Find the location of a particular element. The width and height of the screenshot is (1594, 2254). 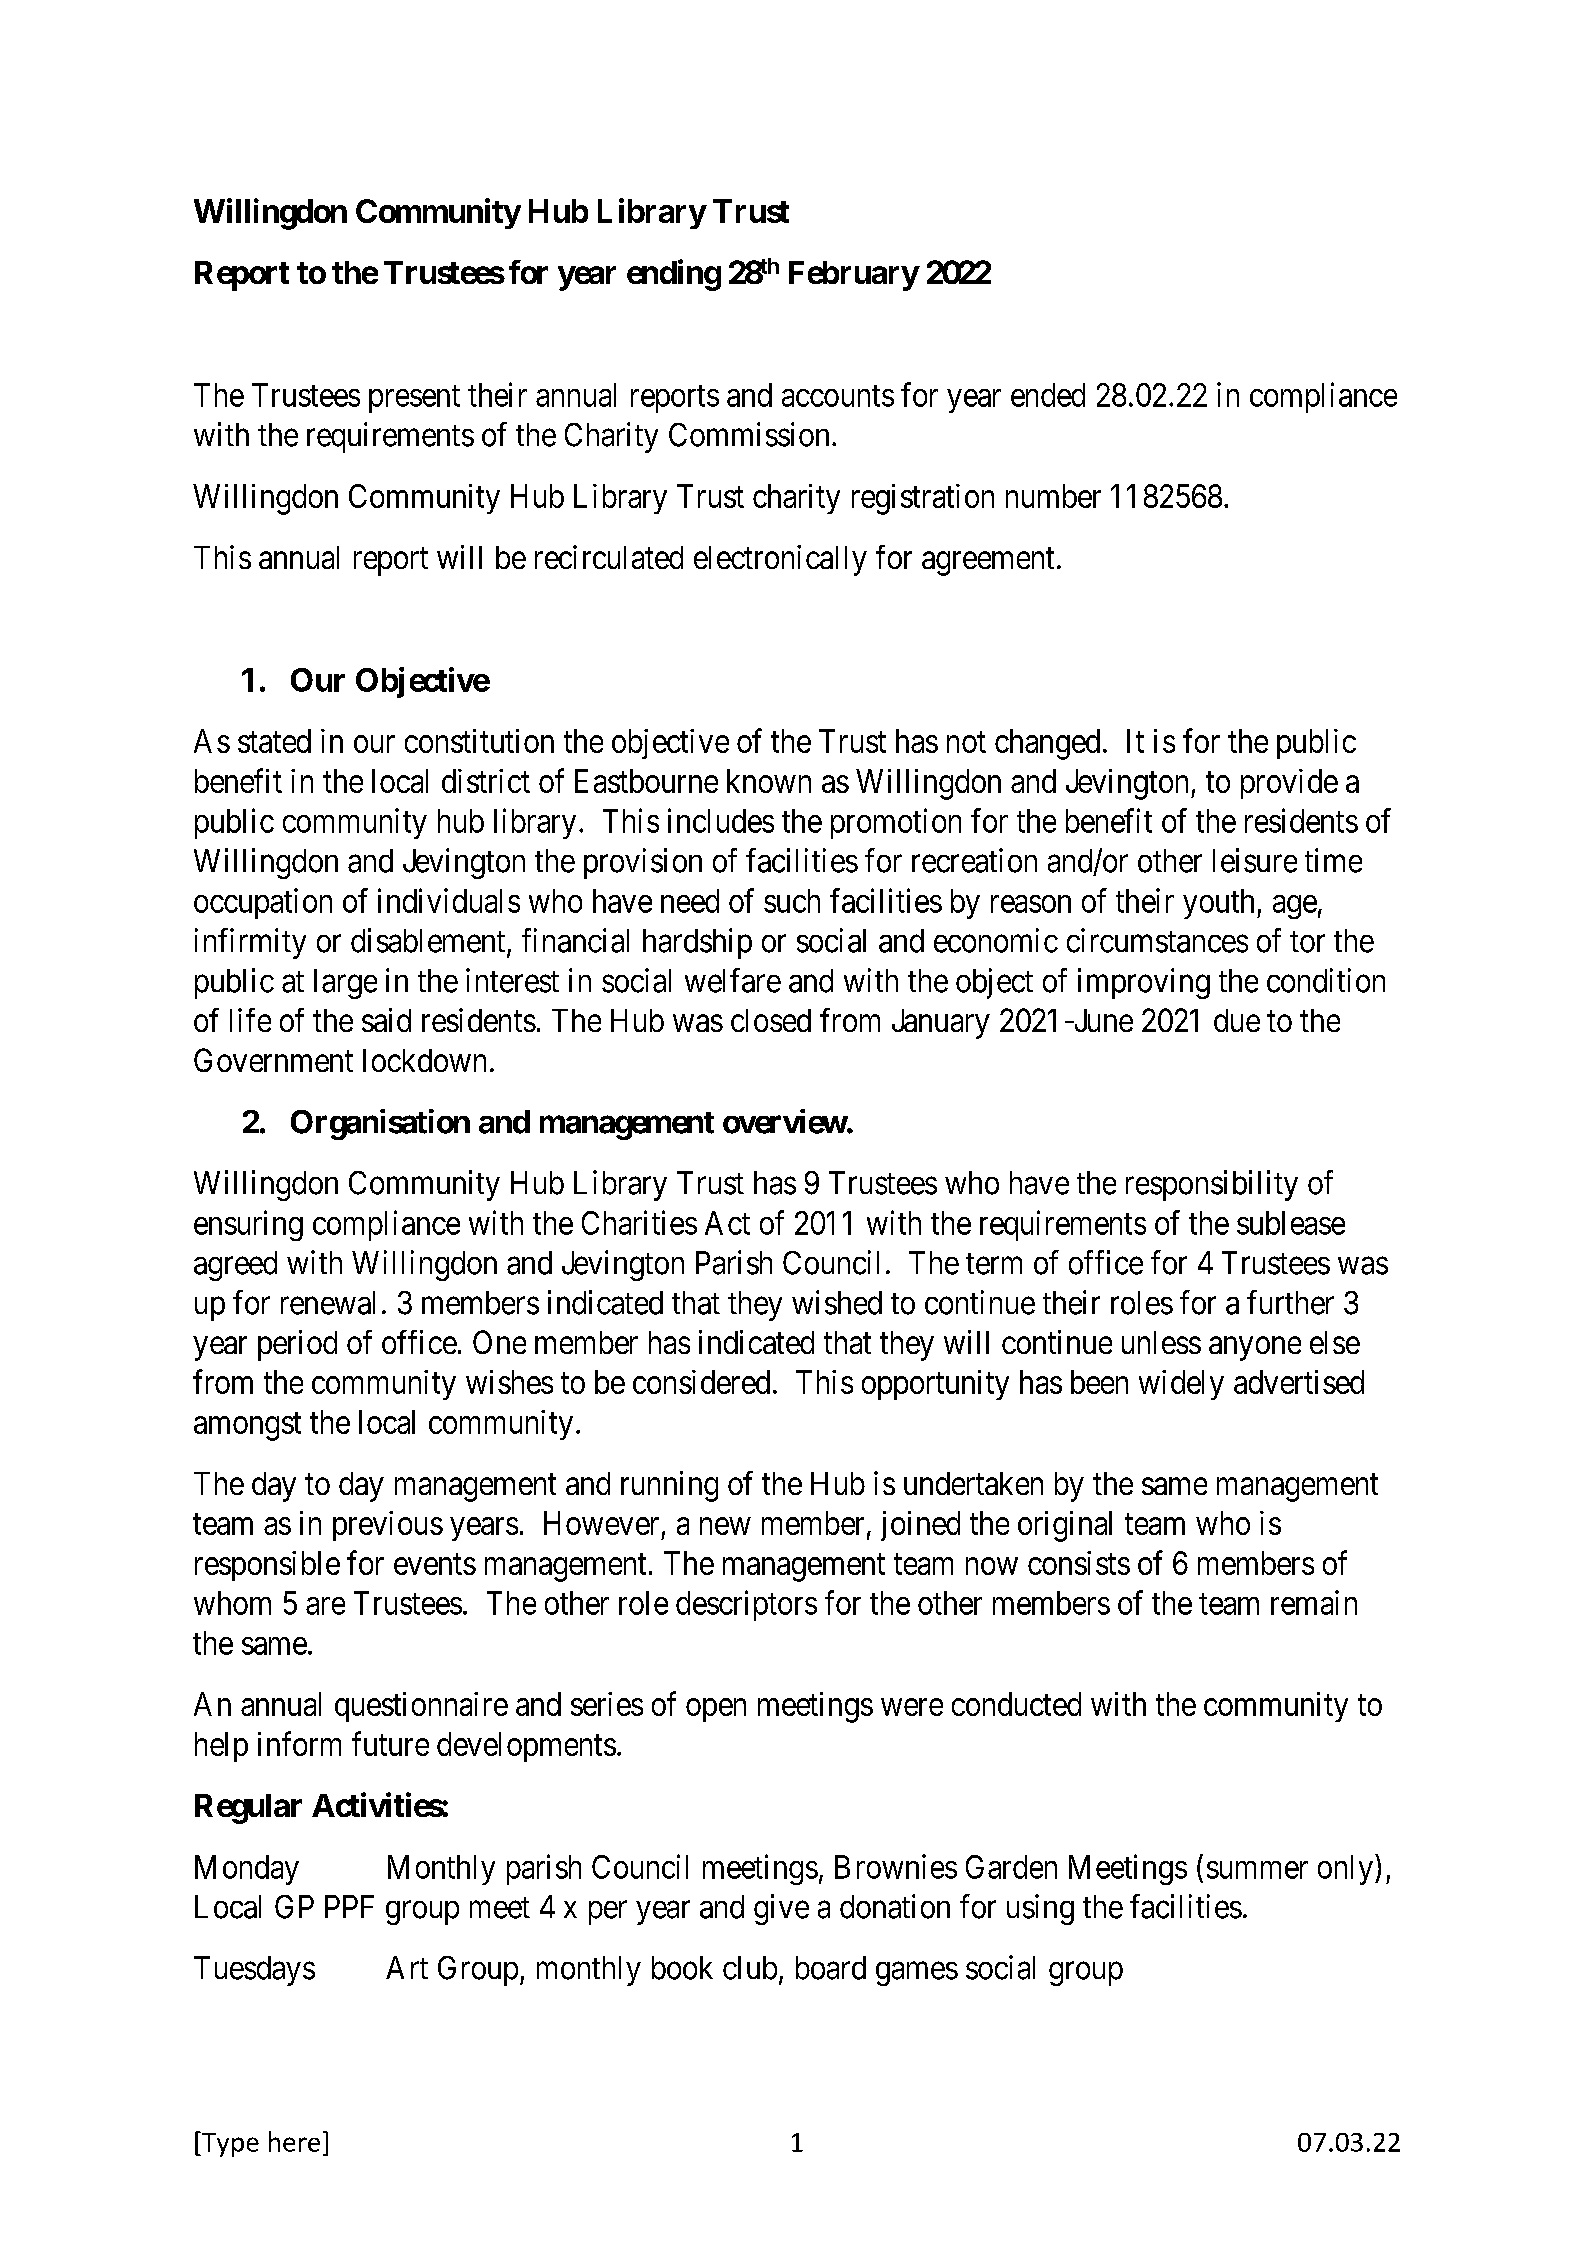

club is located at coordinates (750, 1968).
